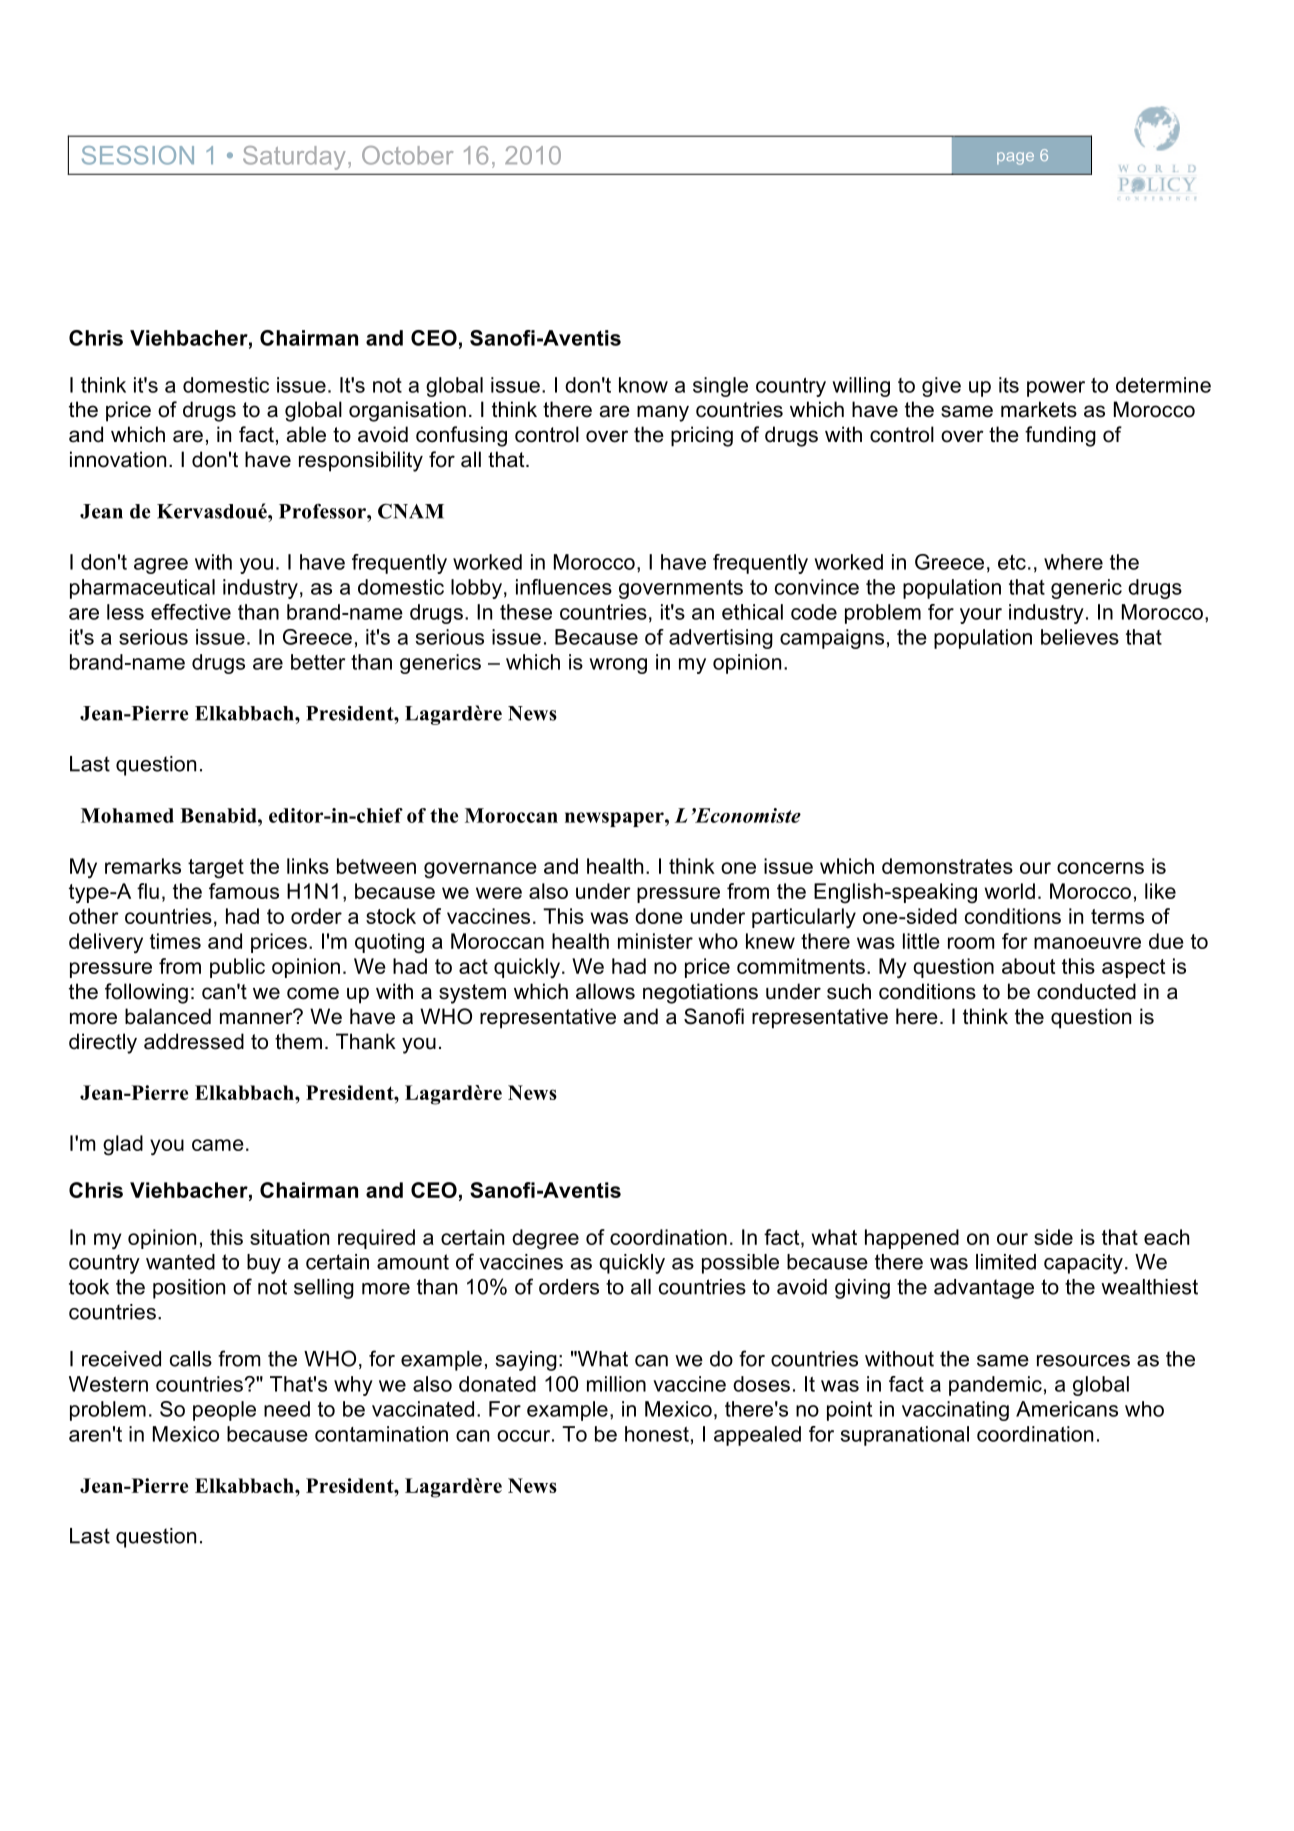 The height and width of the document is (1831, 1294). What do you see at coordinates (1086, 991) in the document?
I see `conducted` at bounding box center [1086, 991].
